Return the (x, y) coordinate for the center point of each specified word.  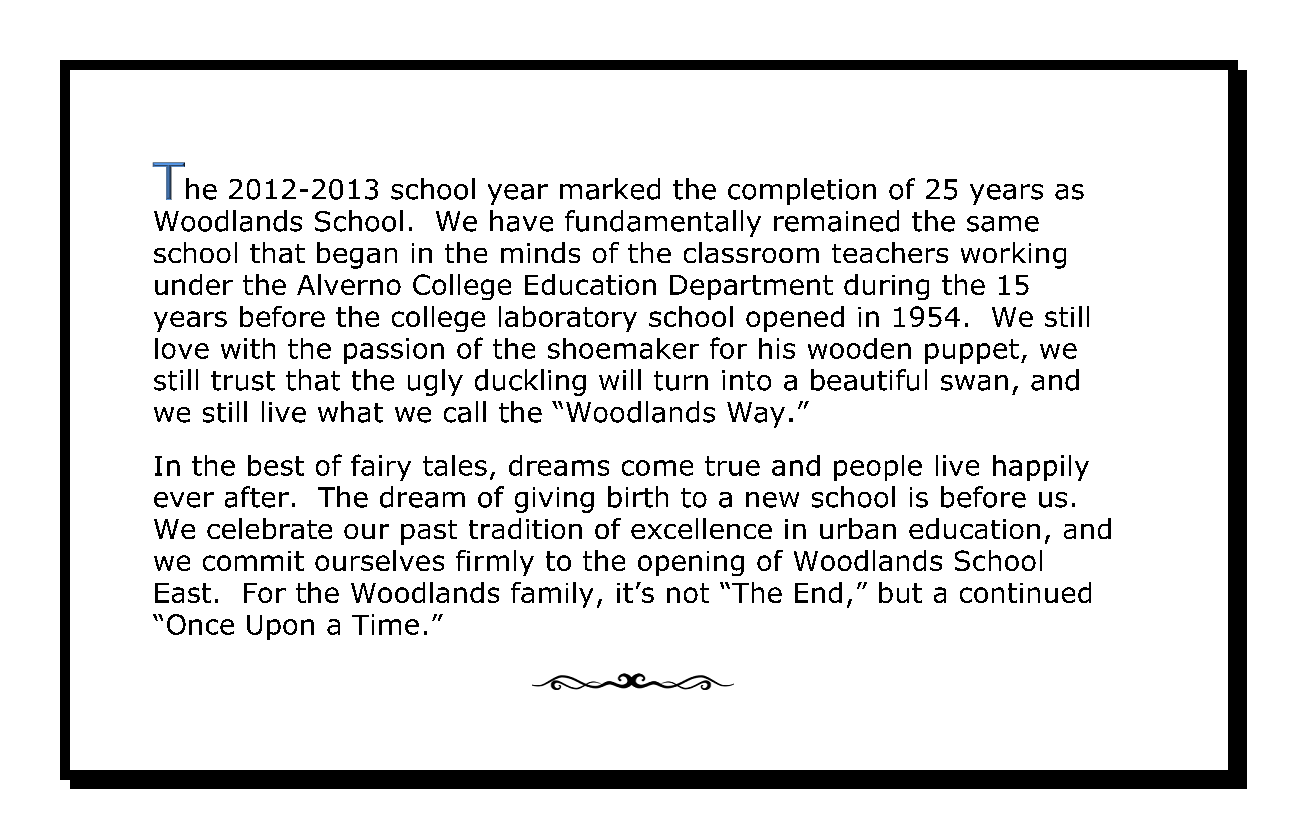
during (886, 287)
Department (751, 287)
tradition (525, 528)
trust (243, 381)
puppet (972, 351)
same (1003, 224)
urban (858, 528)
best (276, 465)
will (620, 379)
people (878, 468)
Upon (280, 627)
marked (610, 189)
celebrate (269, 528)
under (194, 284)
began (357, 255)
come (657, 468)
